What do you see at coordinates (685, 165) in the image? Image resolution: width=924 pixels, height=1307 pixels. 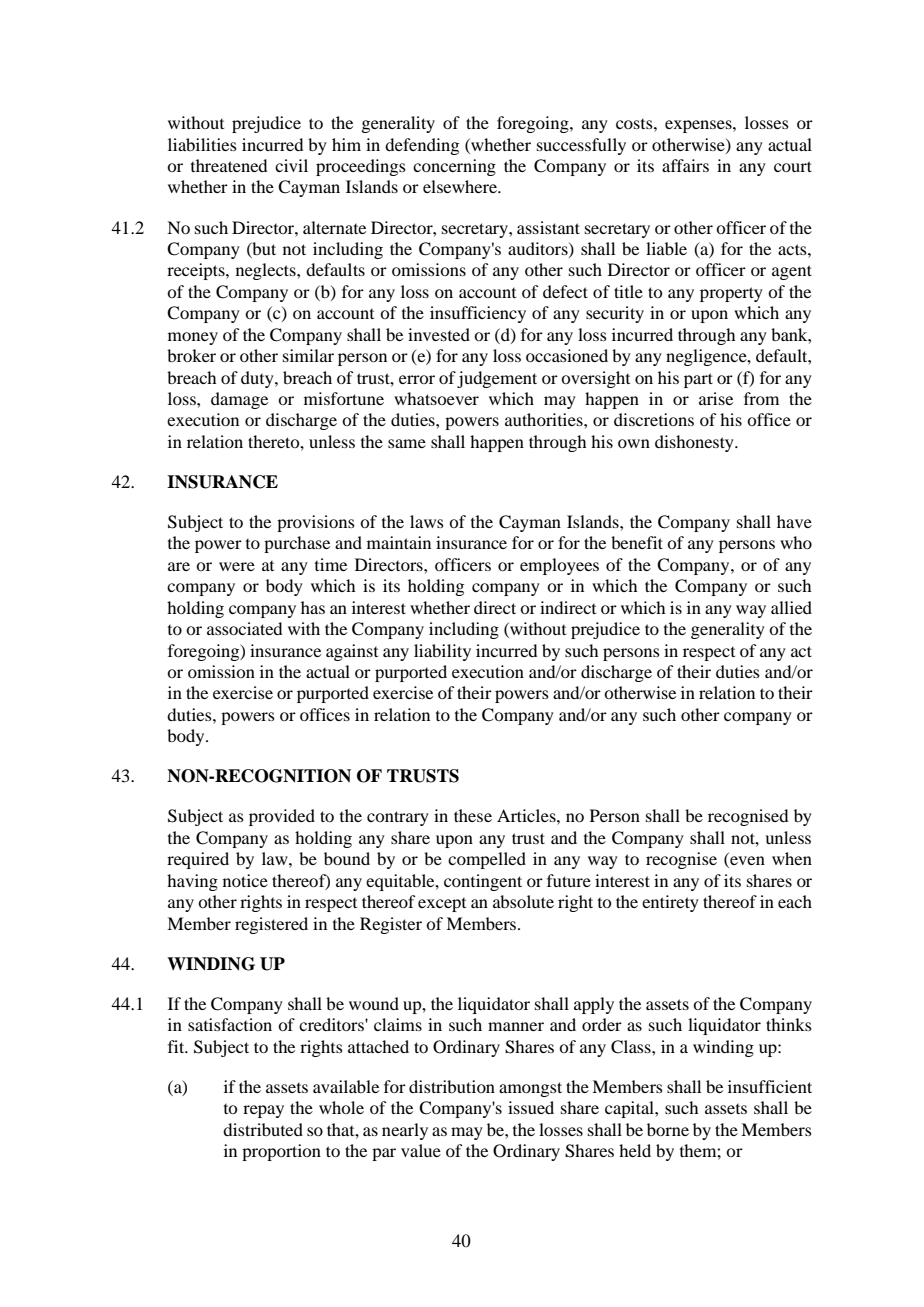 I see `affairs` at bounding box center [685, 165].
